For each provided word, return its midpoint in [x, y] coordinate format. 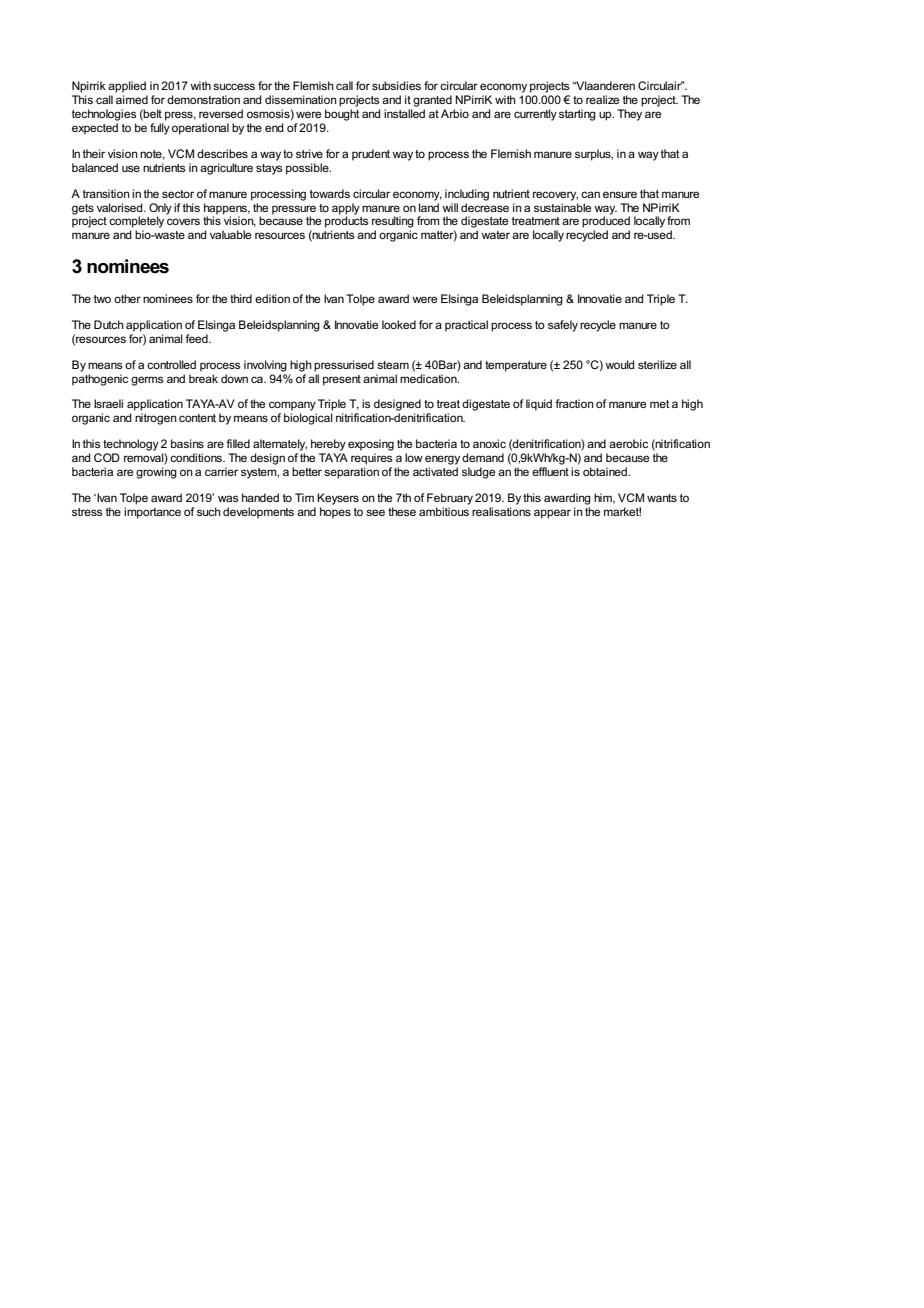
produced [606, 221]
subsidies [396, 85]
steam [393, 365]
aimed [132, 99]
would [620, 364]
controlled [171, 364]
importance [152, 513]
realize [602, 99]
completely [136, 222]
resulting [393, 222]
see [375, 512]
